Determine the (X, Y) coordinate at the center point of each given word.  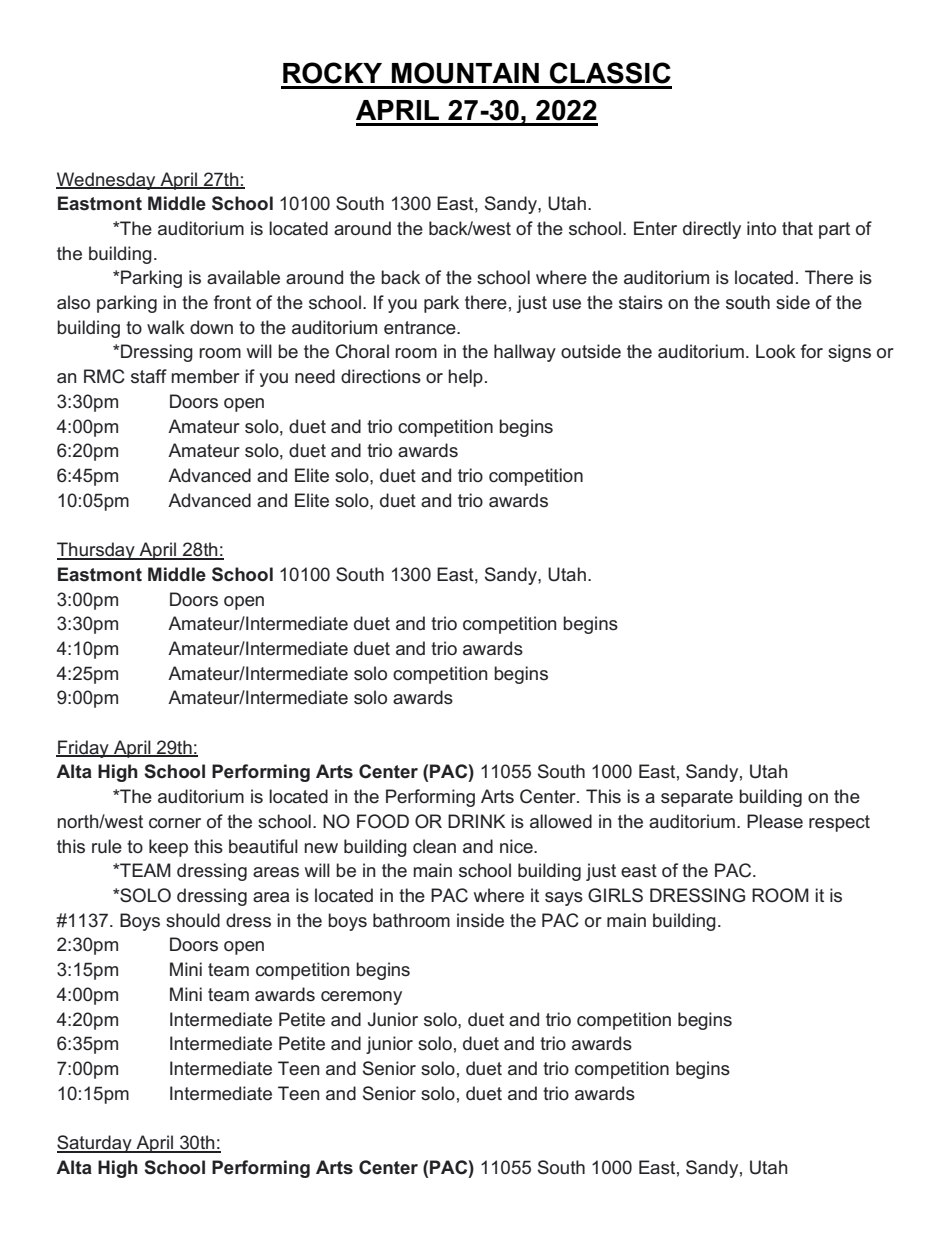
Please (775, 821)
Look (776, 351)
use (567, 304)
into (761, 228)
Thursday (97, 551)
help (465, 378)
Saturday (95, 1144)
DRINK (476, 821)
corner (175, 823)
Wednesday (107, 181)
